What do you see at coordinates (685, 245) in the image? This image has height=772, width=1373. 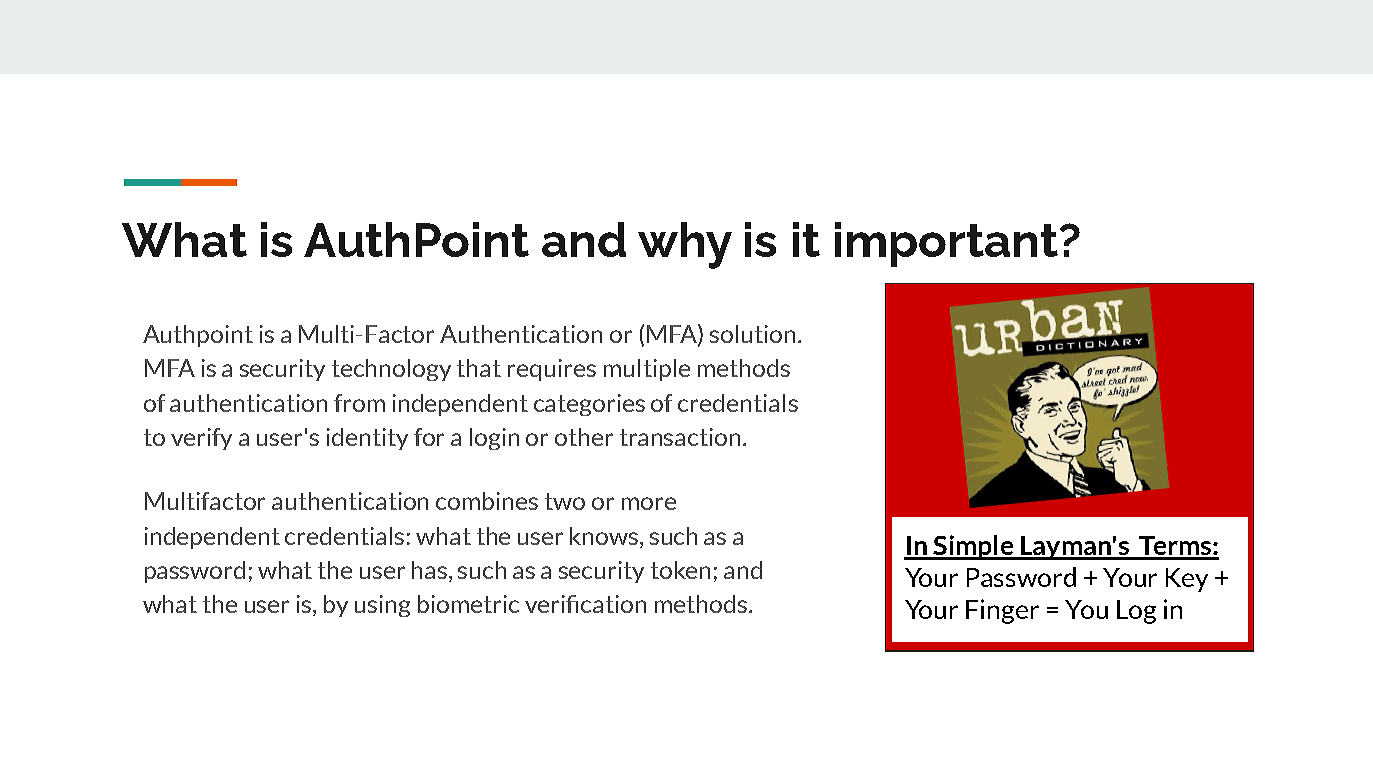 I see `why` at bounding box center [685, 245].
